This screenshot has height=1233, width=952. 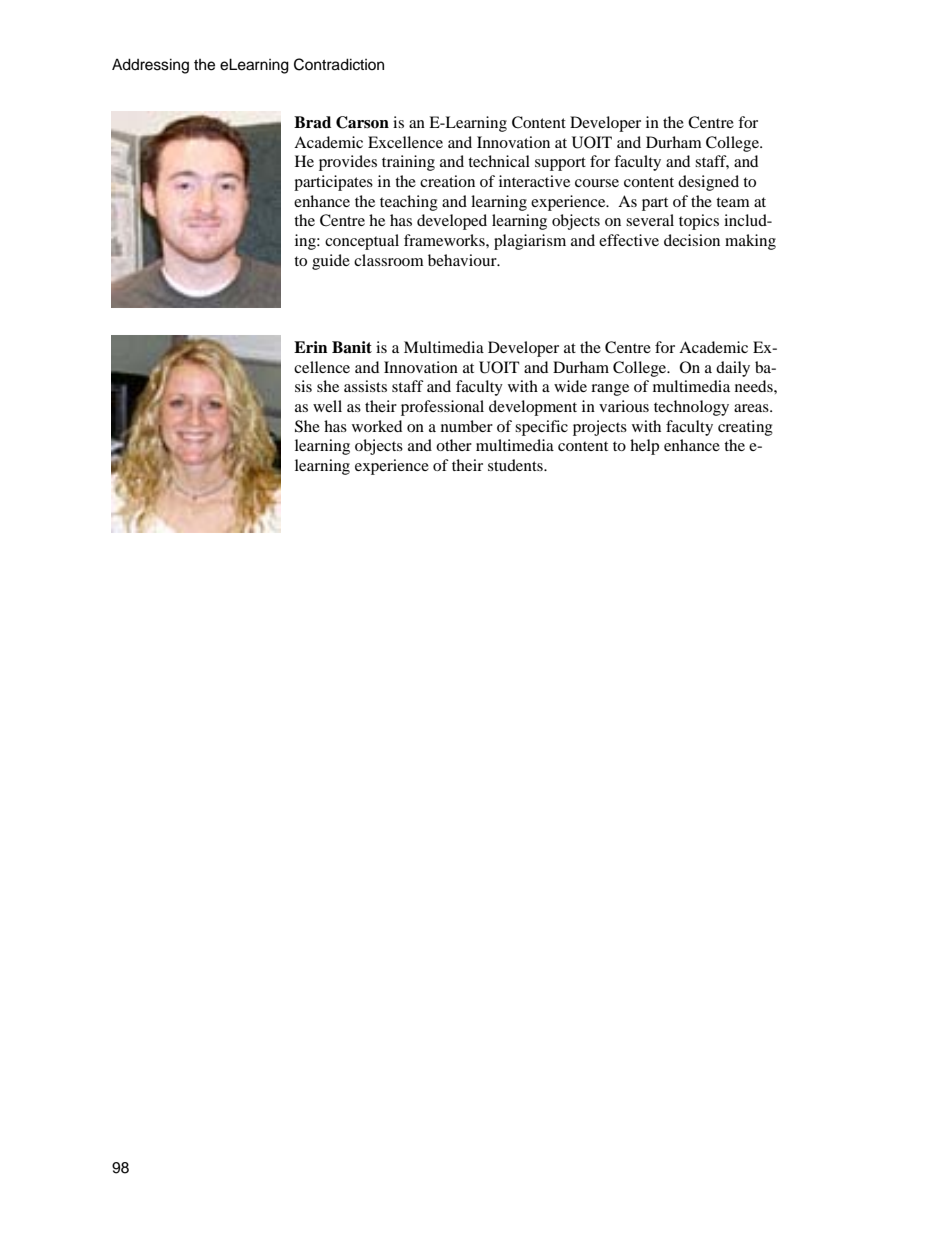 I want to click on guide, so click(x=331, y=262).
